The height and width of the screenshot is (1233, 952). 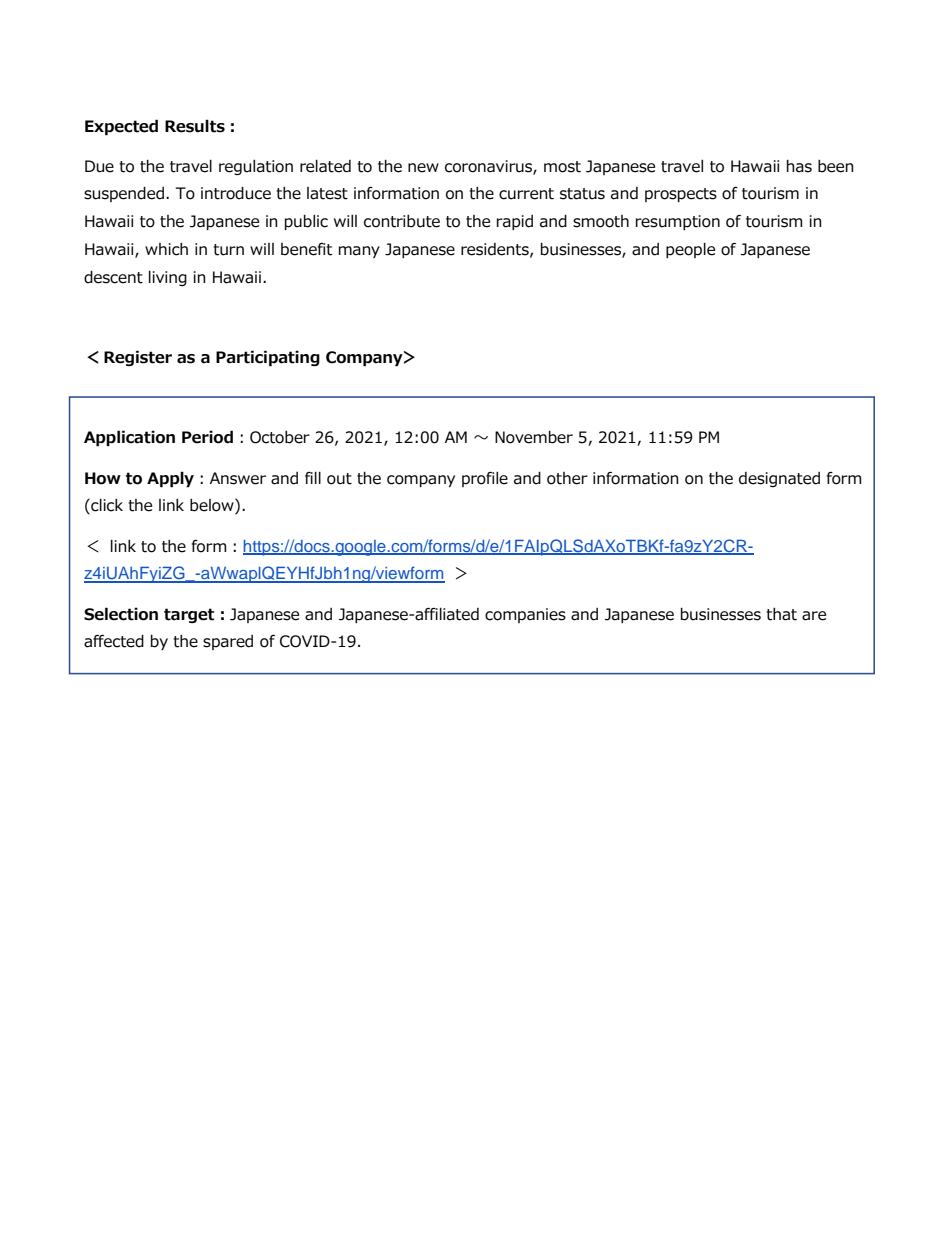 I want to click on November, so click(x=534, y=437).
